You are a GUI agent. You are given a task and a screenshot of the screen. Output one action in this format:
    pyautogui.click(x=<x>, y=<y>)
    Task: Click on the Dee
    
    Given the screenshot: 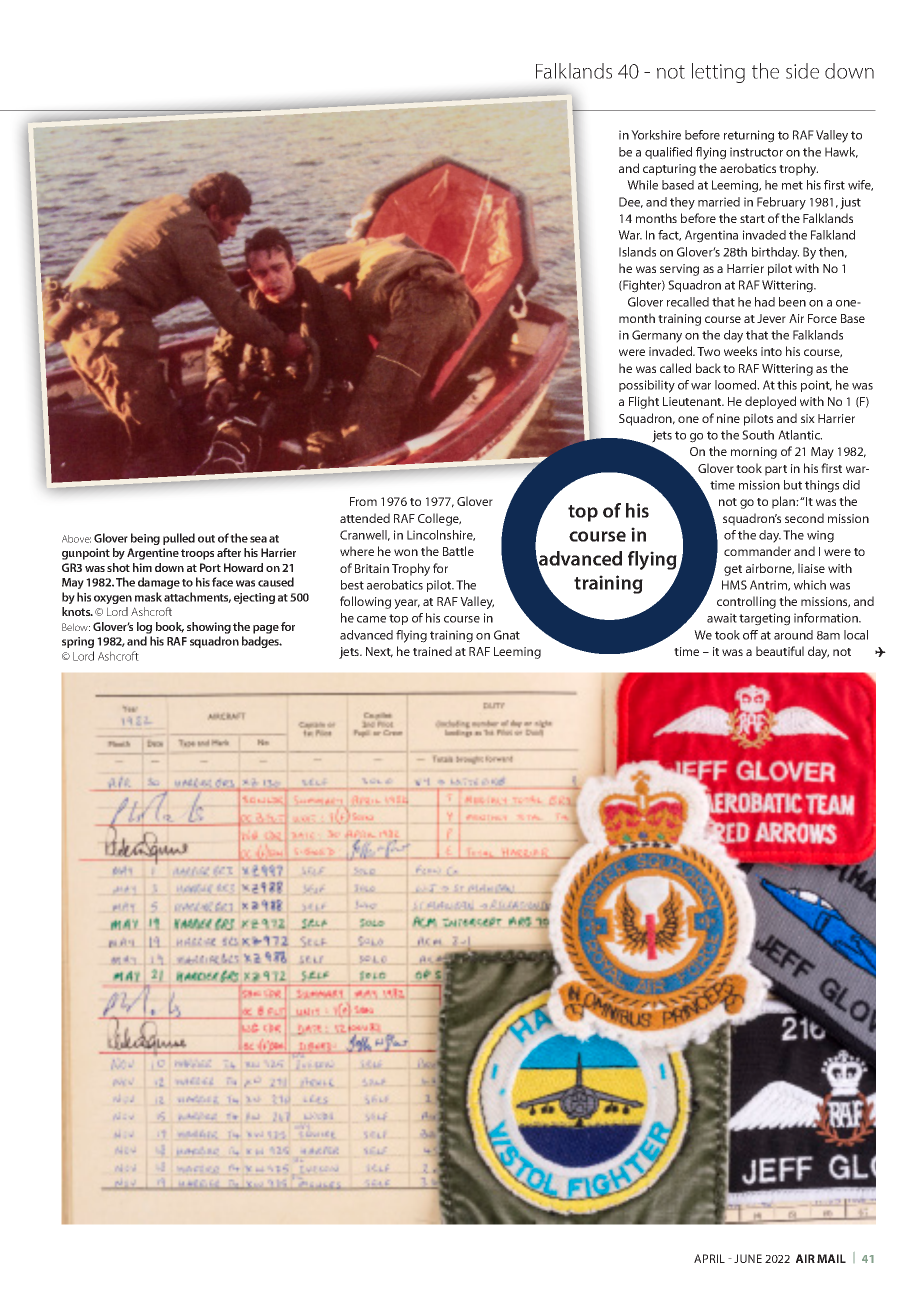 What is the action you would take?
    pyautogui.click(x=631, y=202)
